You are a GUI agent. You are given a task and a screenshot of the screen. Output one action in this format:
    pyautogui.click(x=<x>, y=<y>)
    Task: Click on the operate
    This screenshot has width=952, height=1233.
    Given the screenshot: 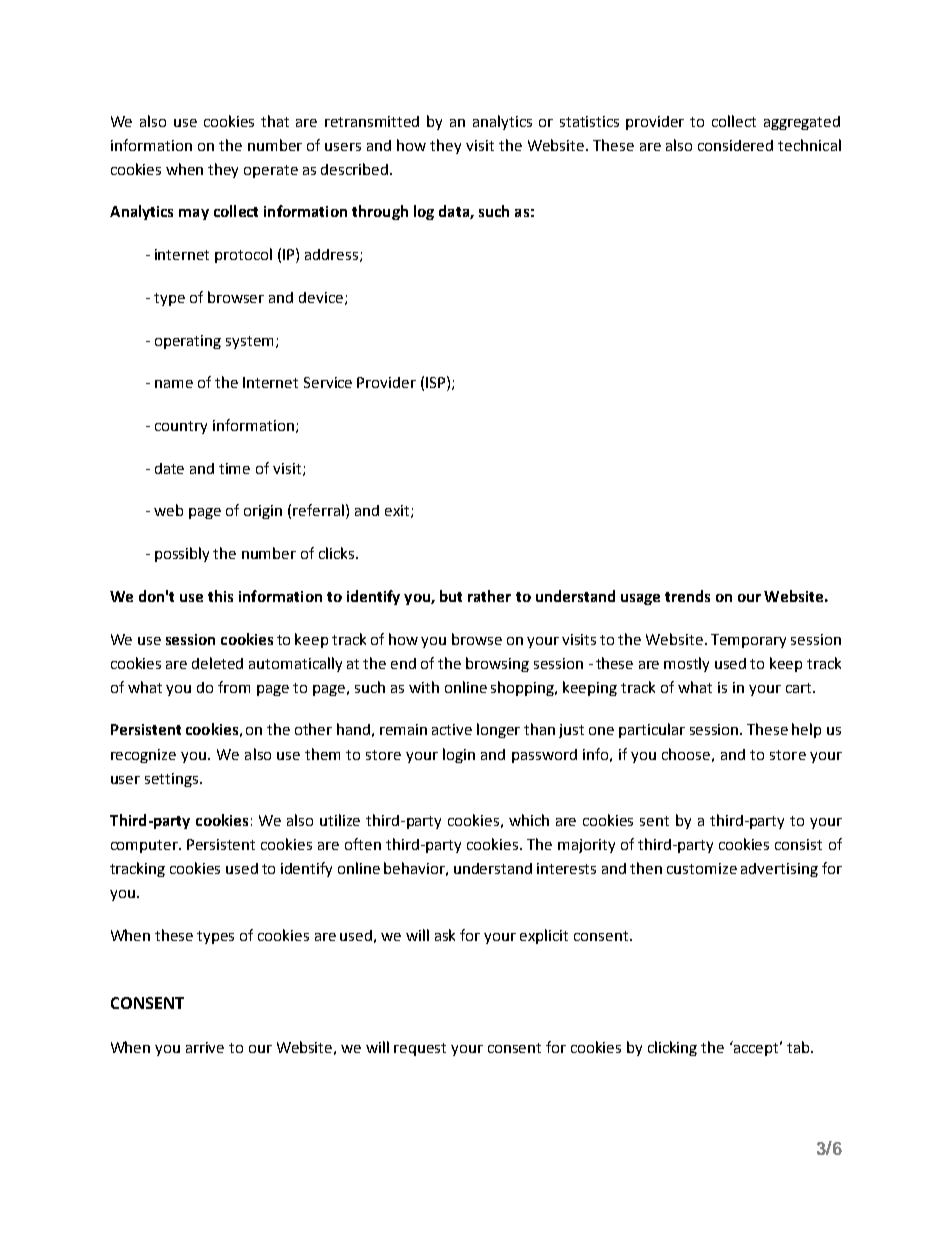 What is the action you would take?
    pyautogui.click(x=271, y=171)
